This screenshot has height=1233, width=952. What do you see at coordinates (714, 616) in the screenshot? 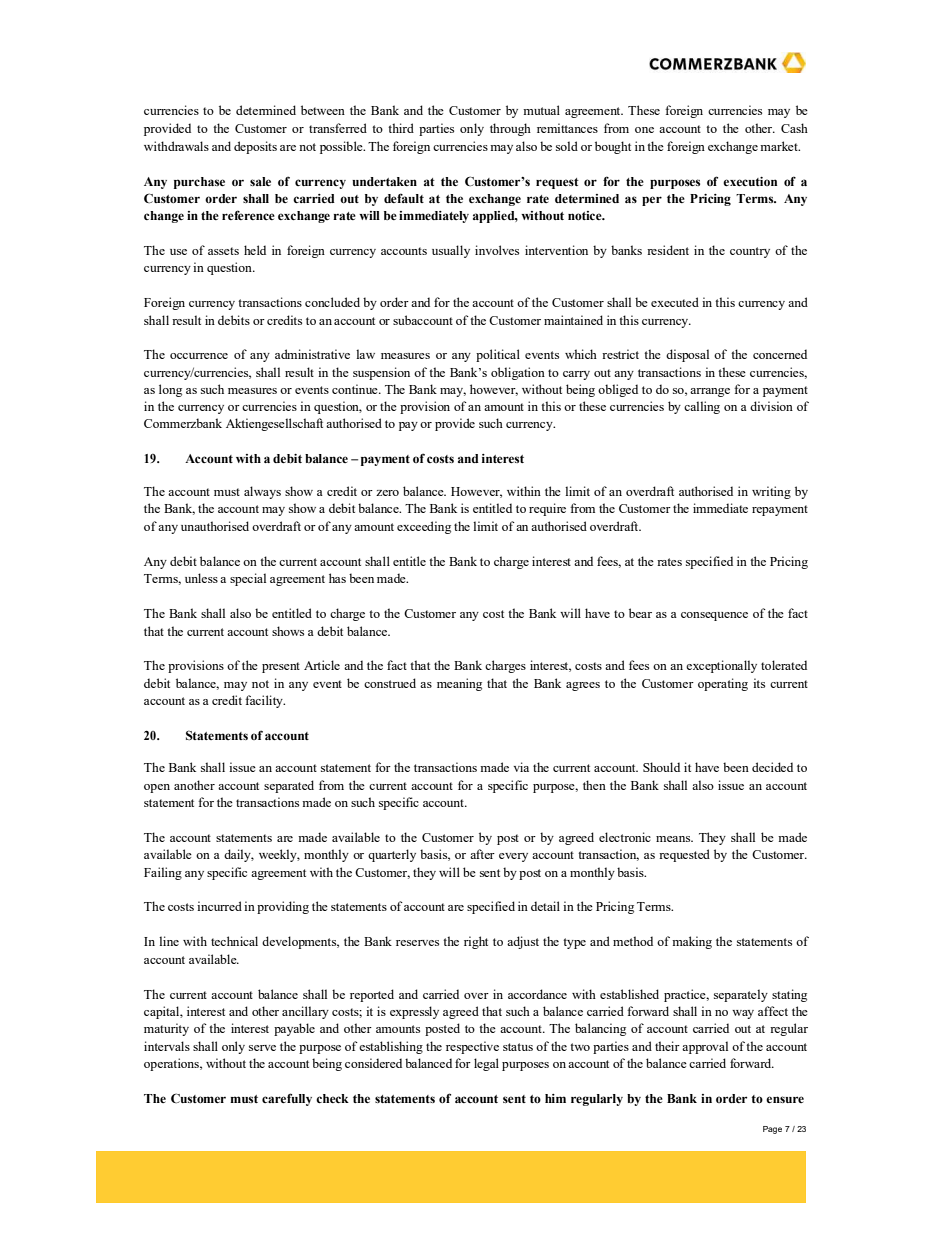
I see `consequence` at bounding box center [714, 616].
